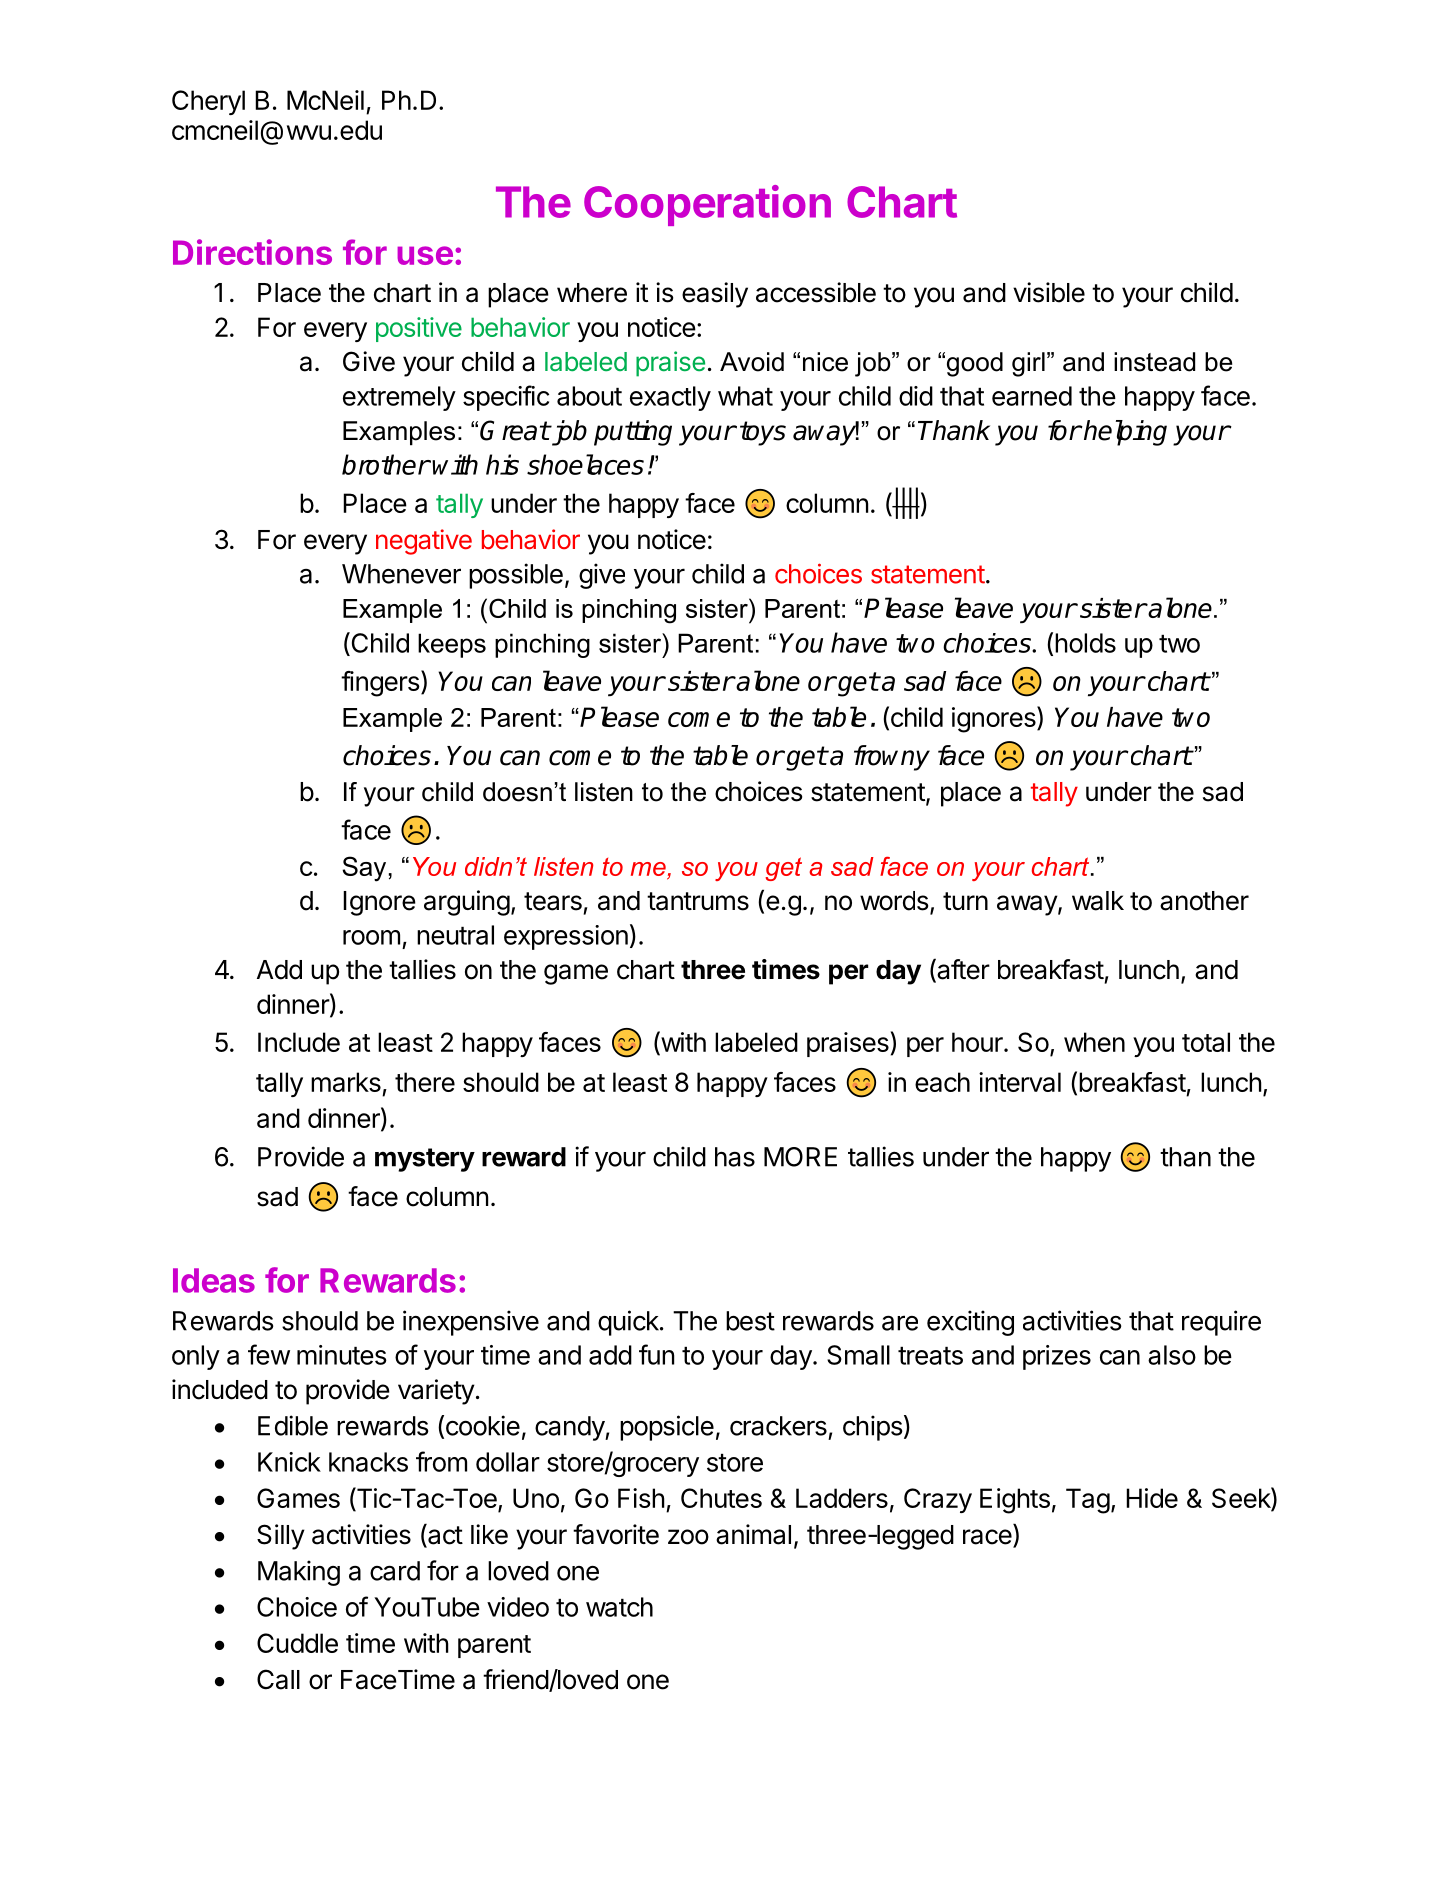 This screenshot has height=1878, width=1451. I want to click on has, so click(735, 1157).
